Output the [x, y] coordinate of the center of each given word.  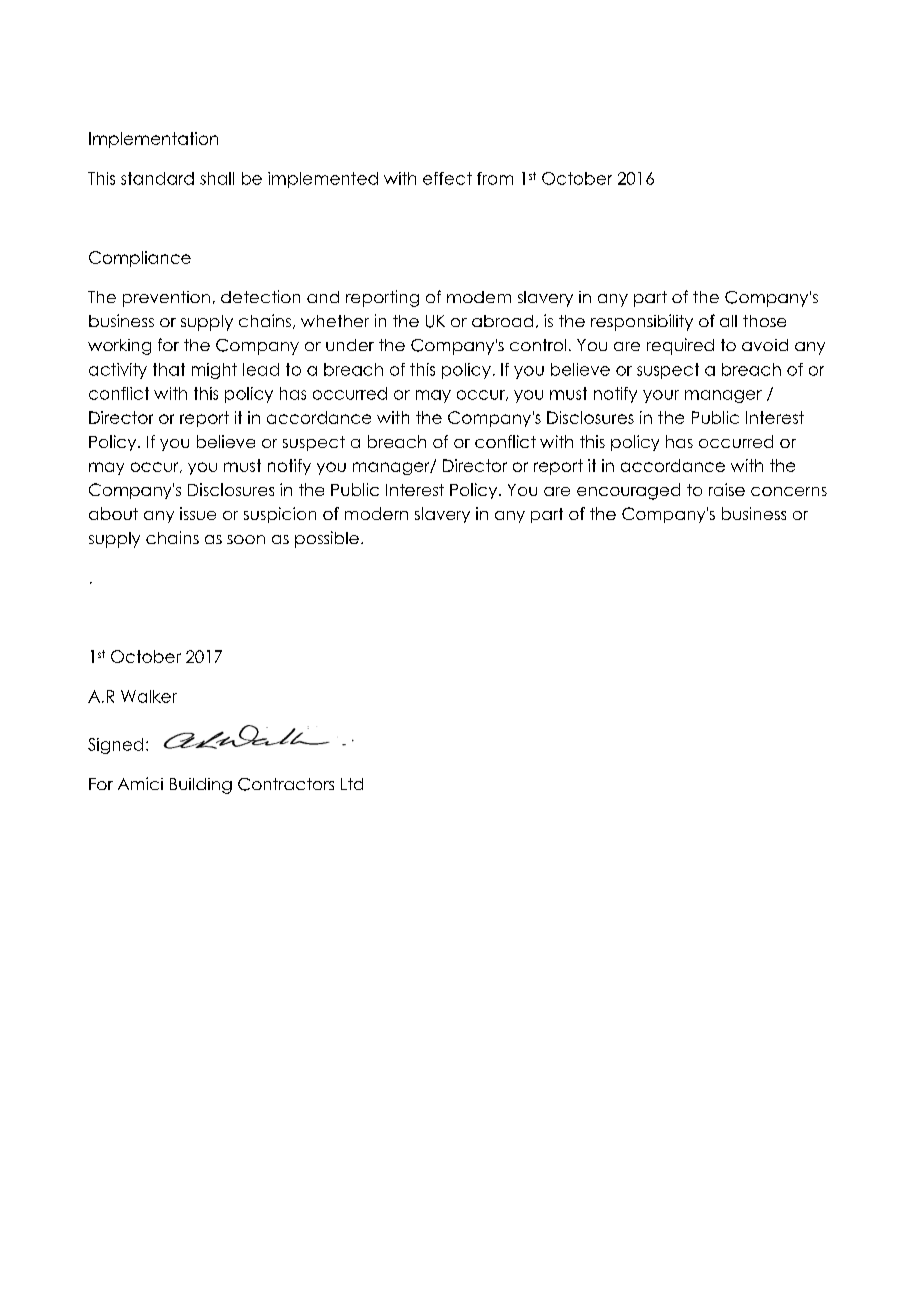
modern [376, 513]
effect [447, 178]
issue [198, 513]
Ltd [352, 784]
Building [201, 786]
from [495, 178]
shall [217, 178]
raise [727, 489]
